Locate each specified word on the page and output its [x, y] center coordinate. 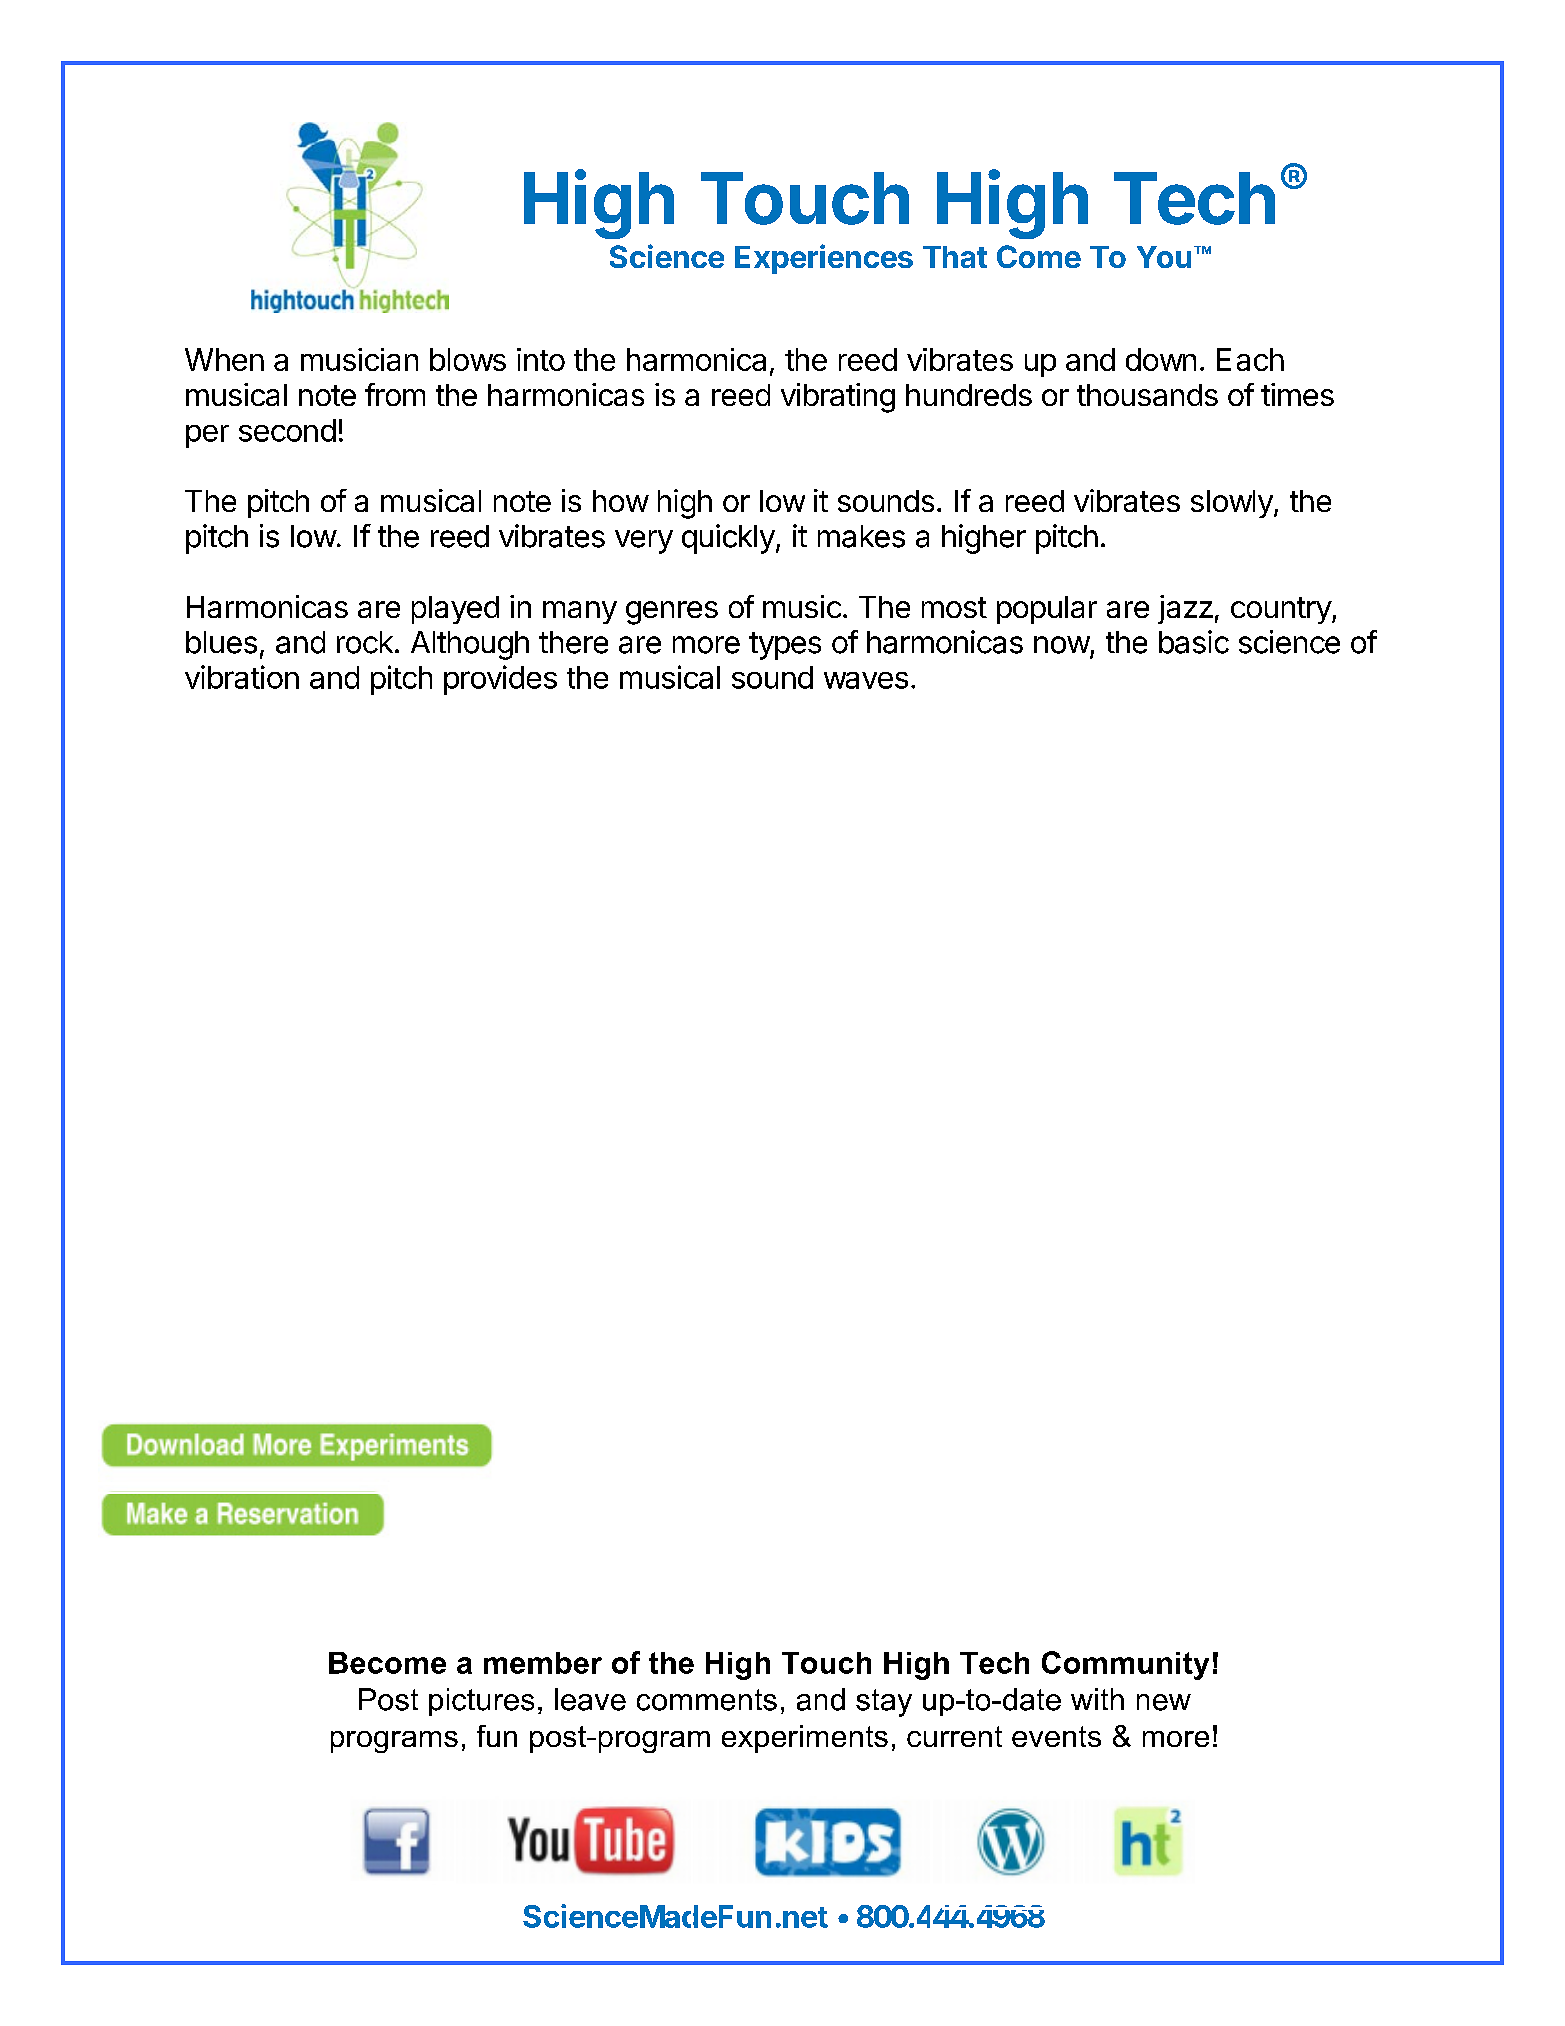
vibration [242, 677]
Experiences [824, 259]
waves [866, 680]
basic [1194, 642]
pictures [481, 1702]
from [395, 394]
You [1164, 257]
